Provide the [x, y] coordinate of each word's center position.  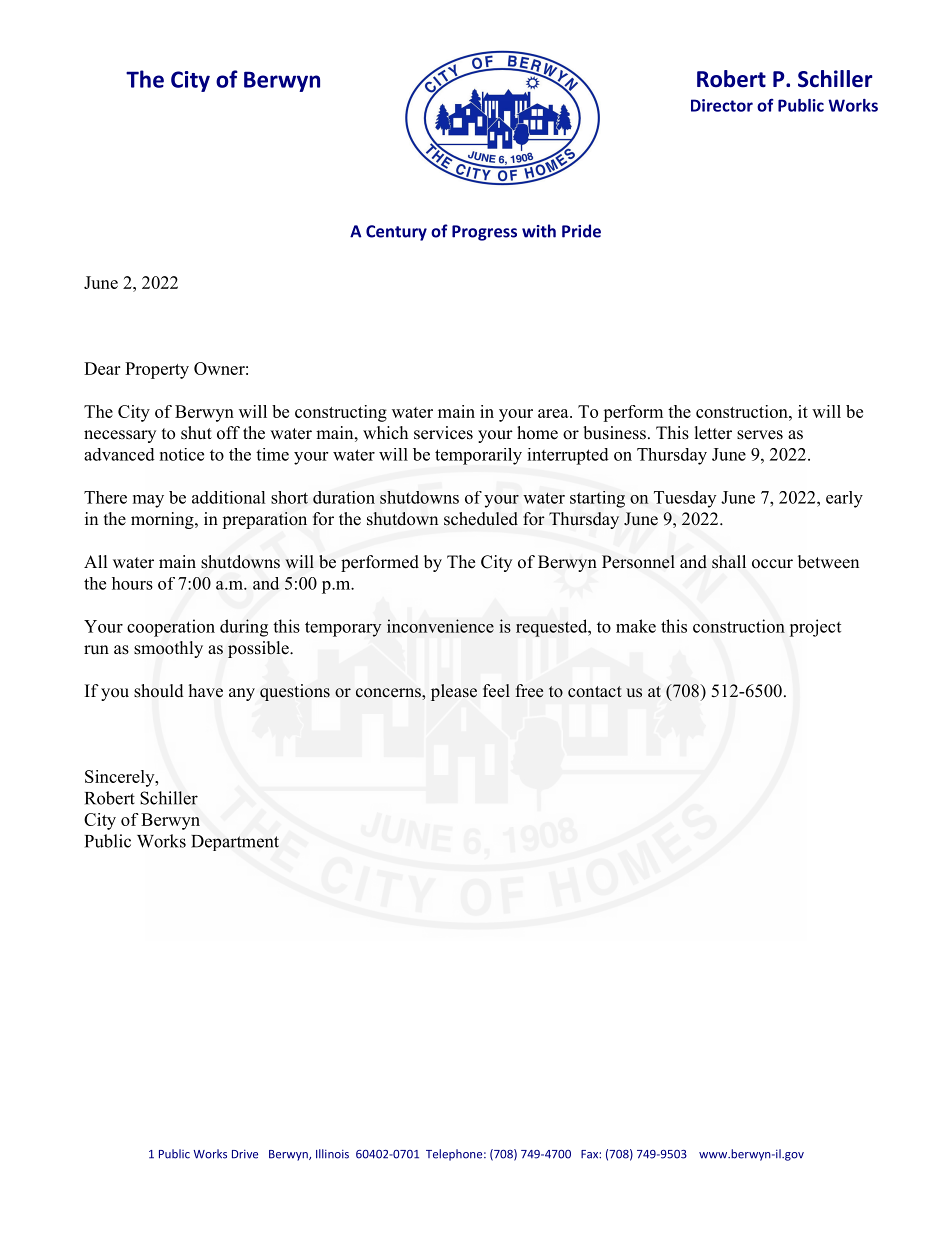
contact [595, 692]
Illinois [332, 1154]
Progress [484, 233]
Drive [245, 1154]
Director [722, 105]
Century [396, 233]
